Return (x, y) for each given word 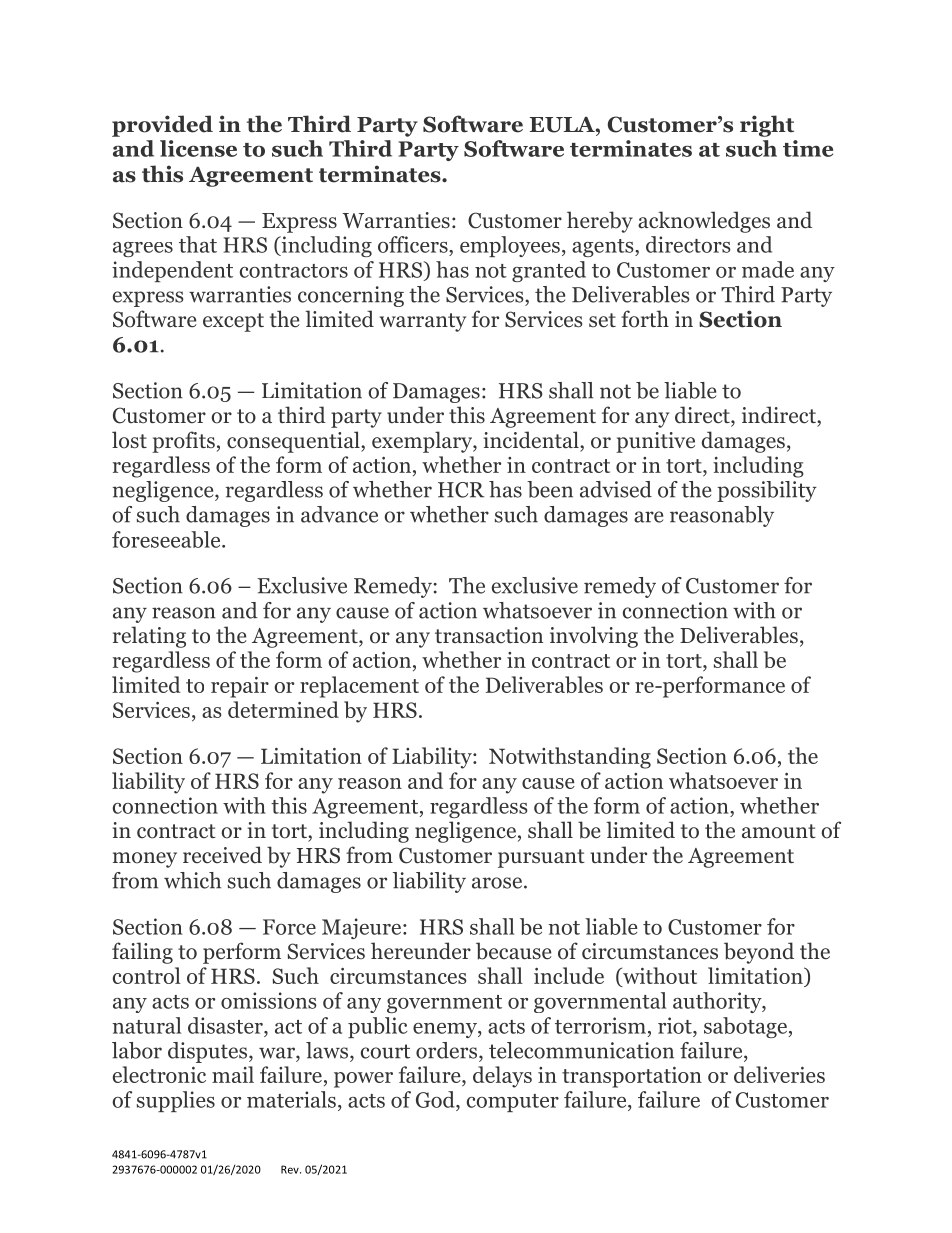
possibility (767, 491)
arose (497, 883)
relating (149, 637)
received (222, 855)
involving (594, 637)
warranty (422, 322)
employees (510, 246)
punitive (655, 442)
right (767, 126)
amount (779, 831)
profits (183, 442)
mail (233, 1074)
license (198, 148)
